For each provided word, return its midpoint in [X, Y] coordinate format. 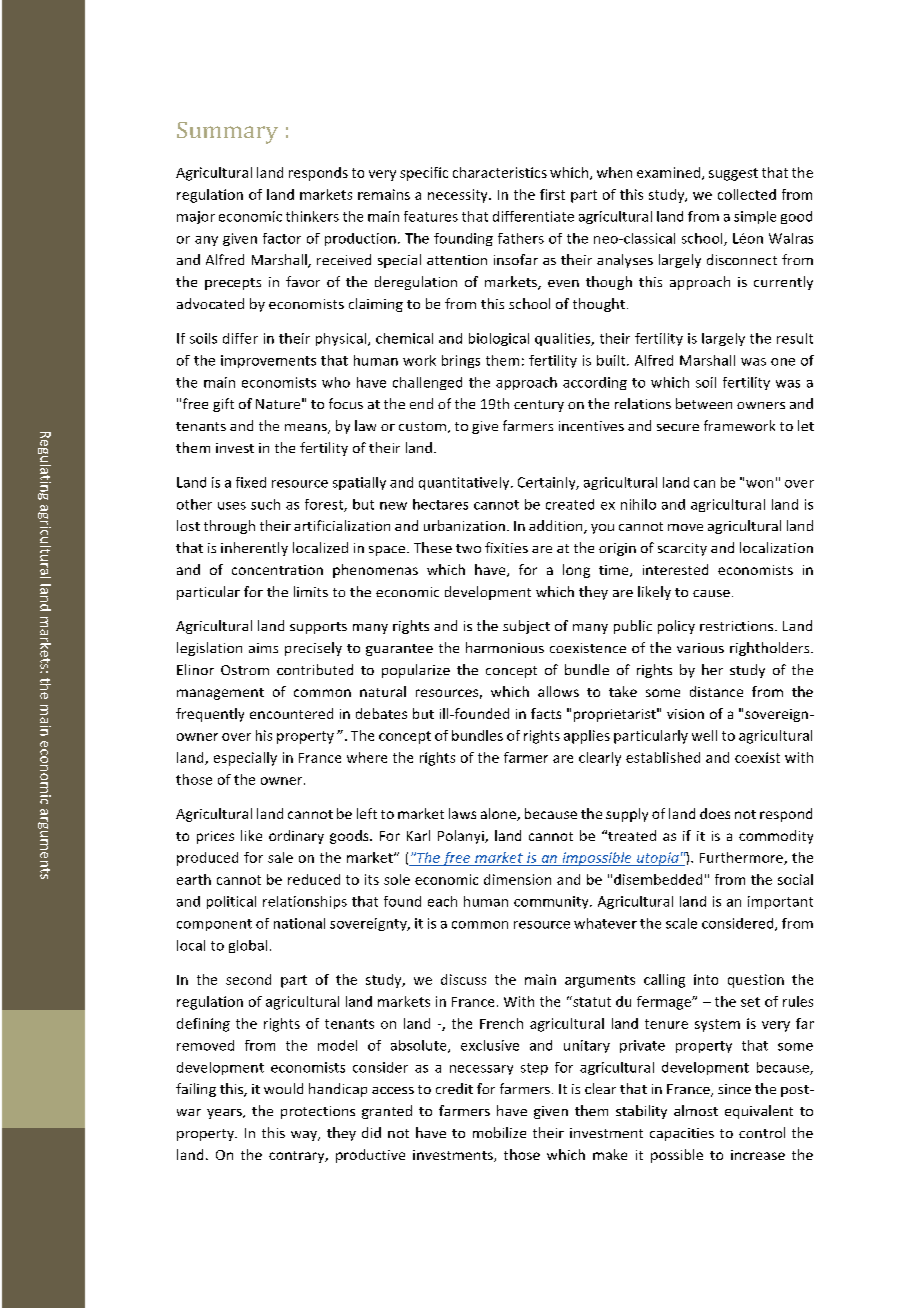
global [248, 946]
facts [546, 713]
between [704, 403]
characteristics [500, 172]
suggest [733, 174]
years [225, 1114]
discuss [463, 979]
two [468, 548]
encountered [291, 713]
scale [681, 923]
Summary [227, 133]
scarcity [682, 549]
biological [499, 339]
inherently [254, 549]
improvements [268, 361]
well [704, 735]
